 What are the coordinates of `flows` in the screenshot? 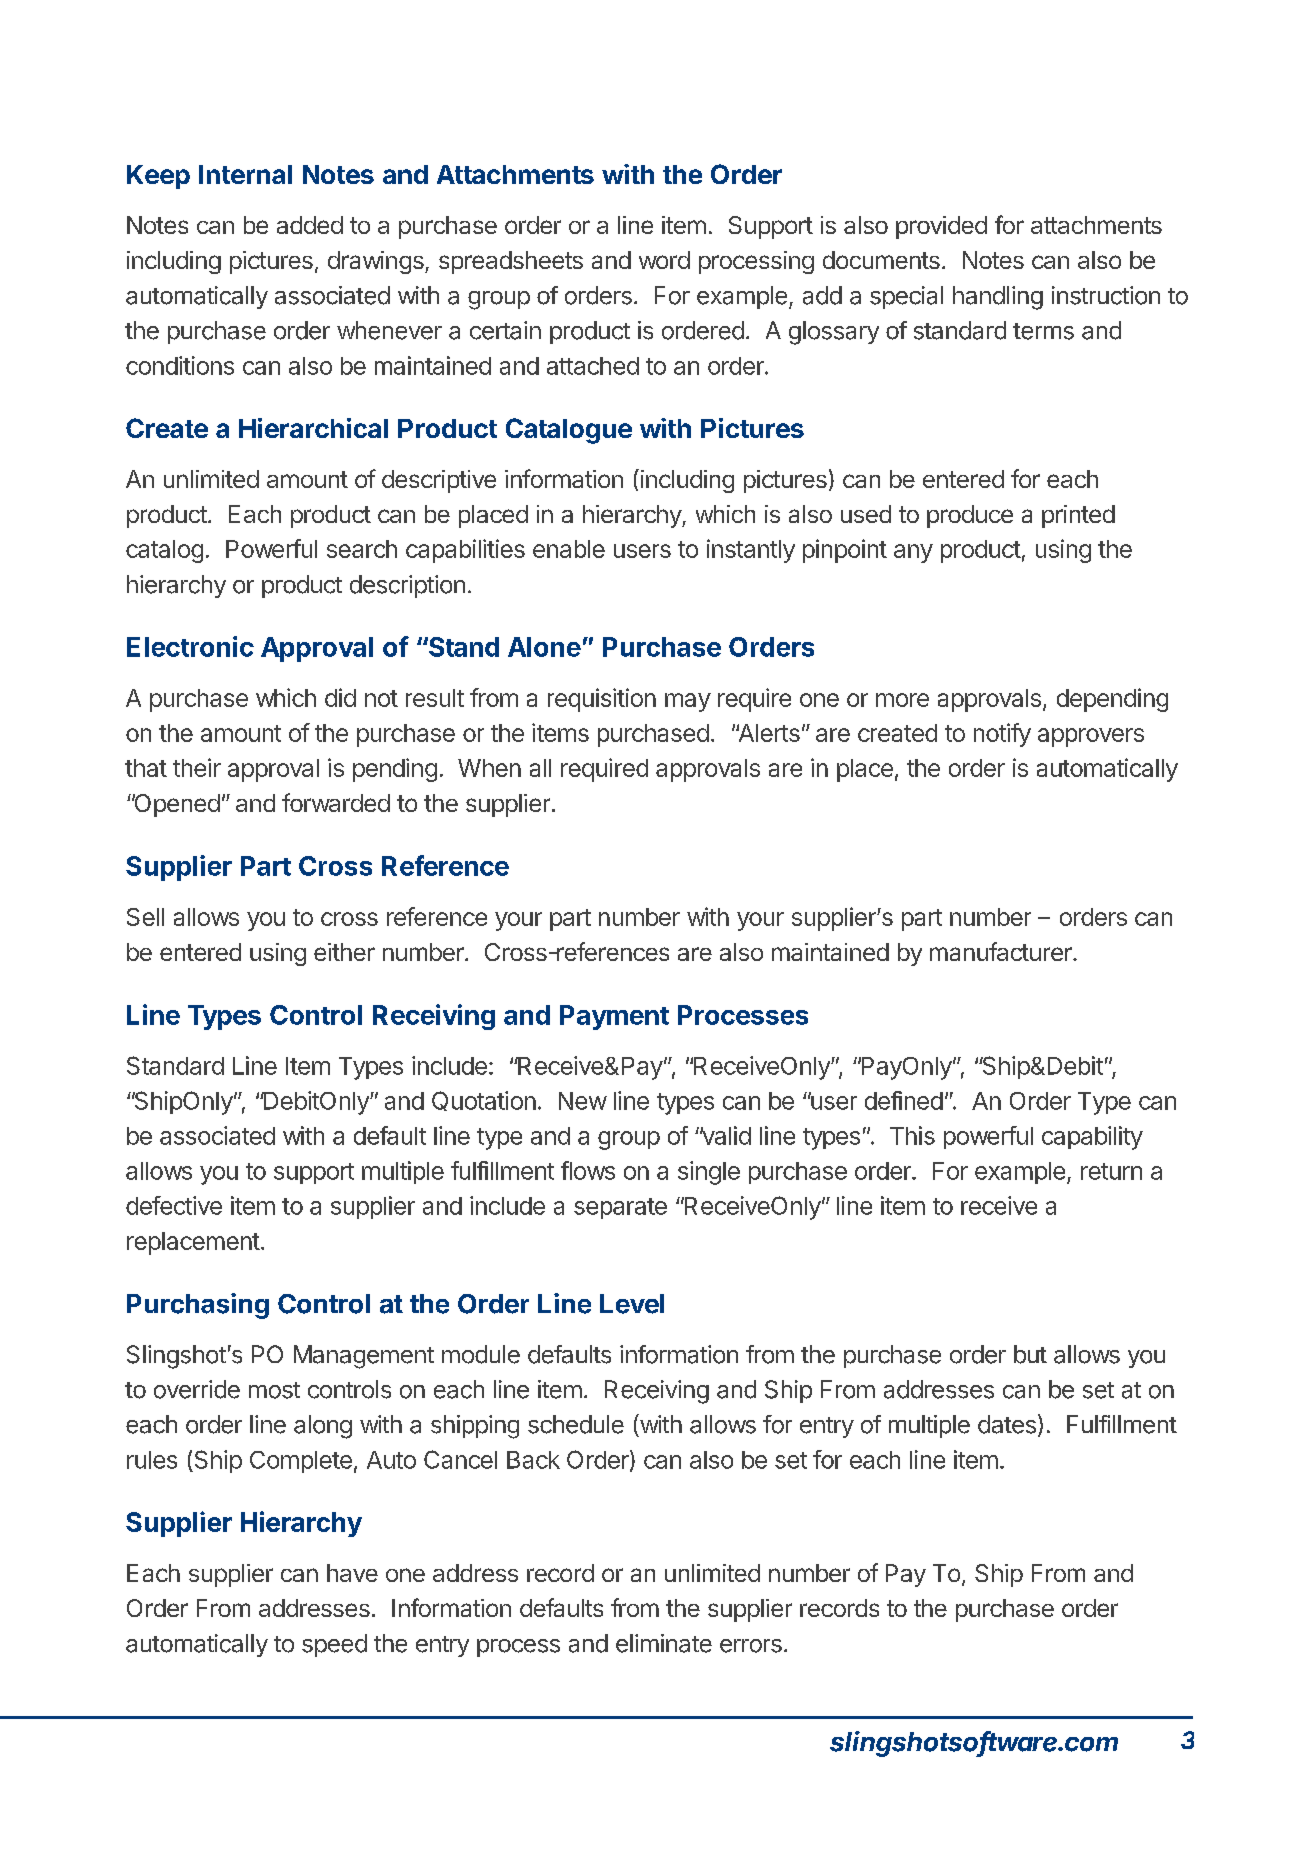 It's located at (588, 1170).
